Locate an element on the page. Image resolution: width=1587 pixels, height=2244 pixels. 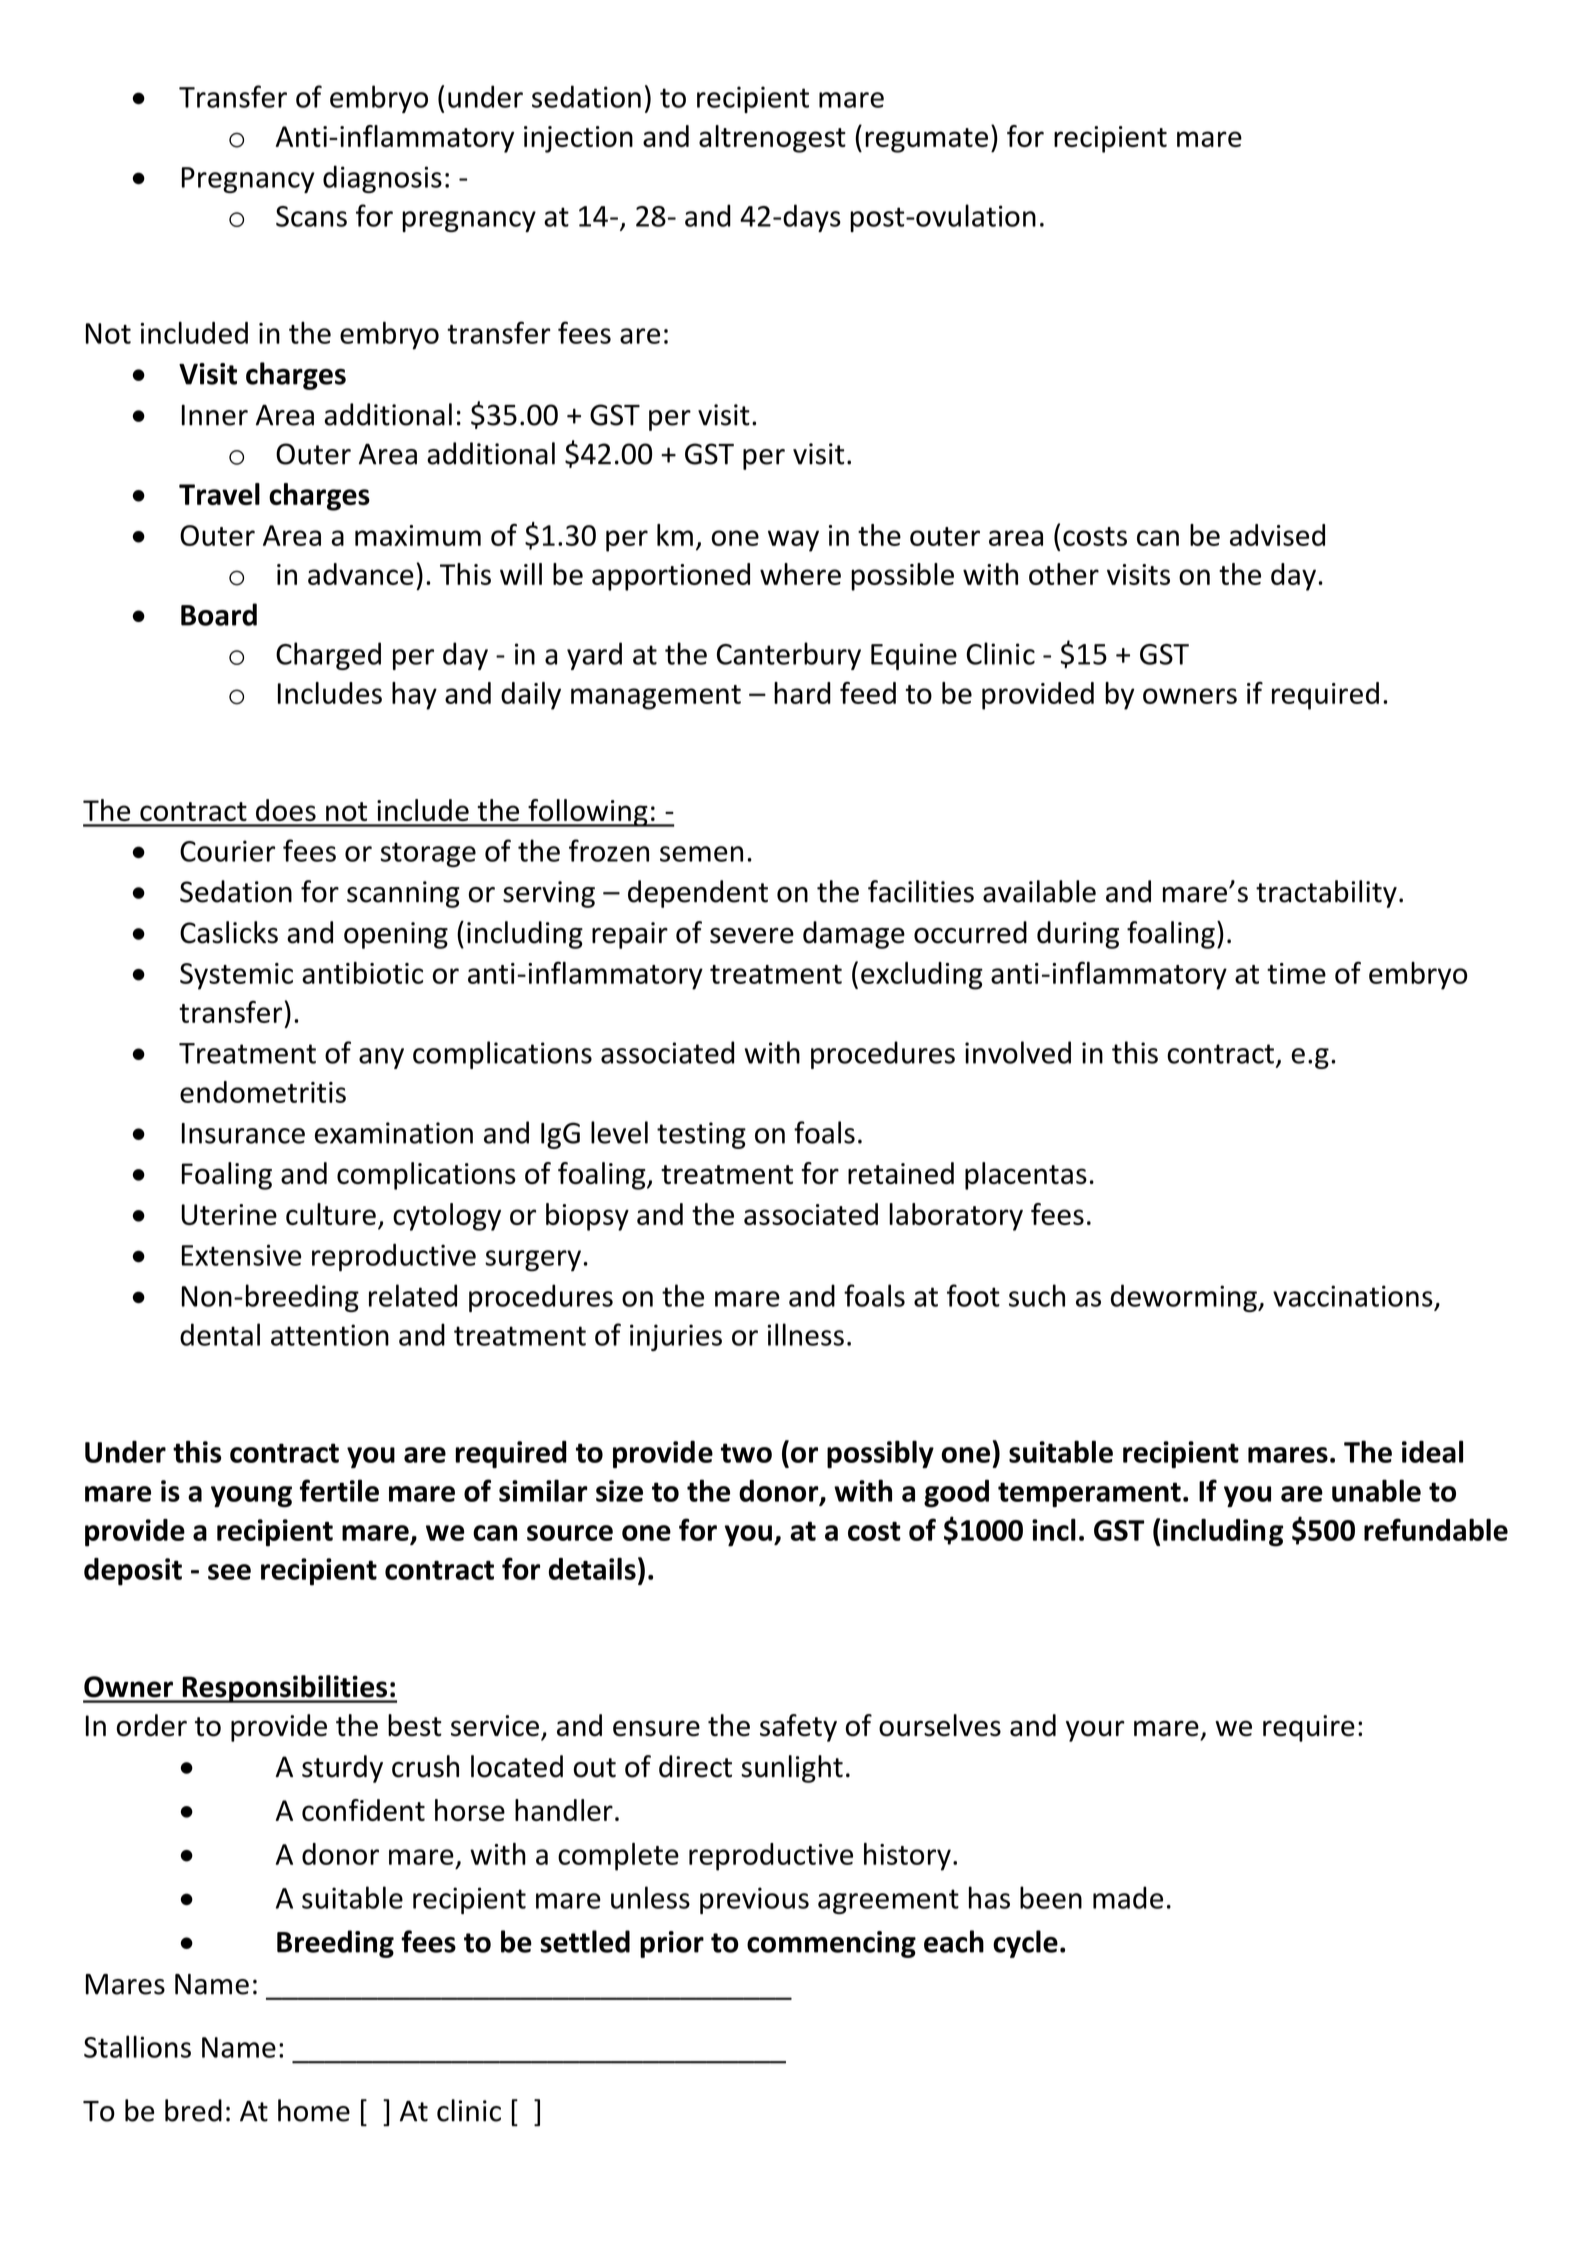
home is located at coordinates (314, 2110).
